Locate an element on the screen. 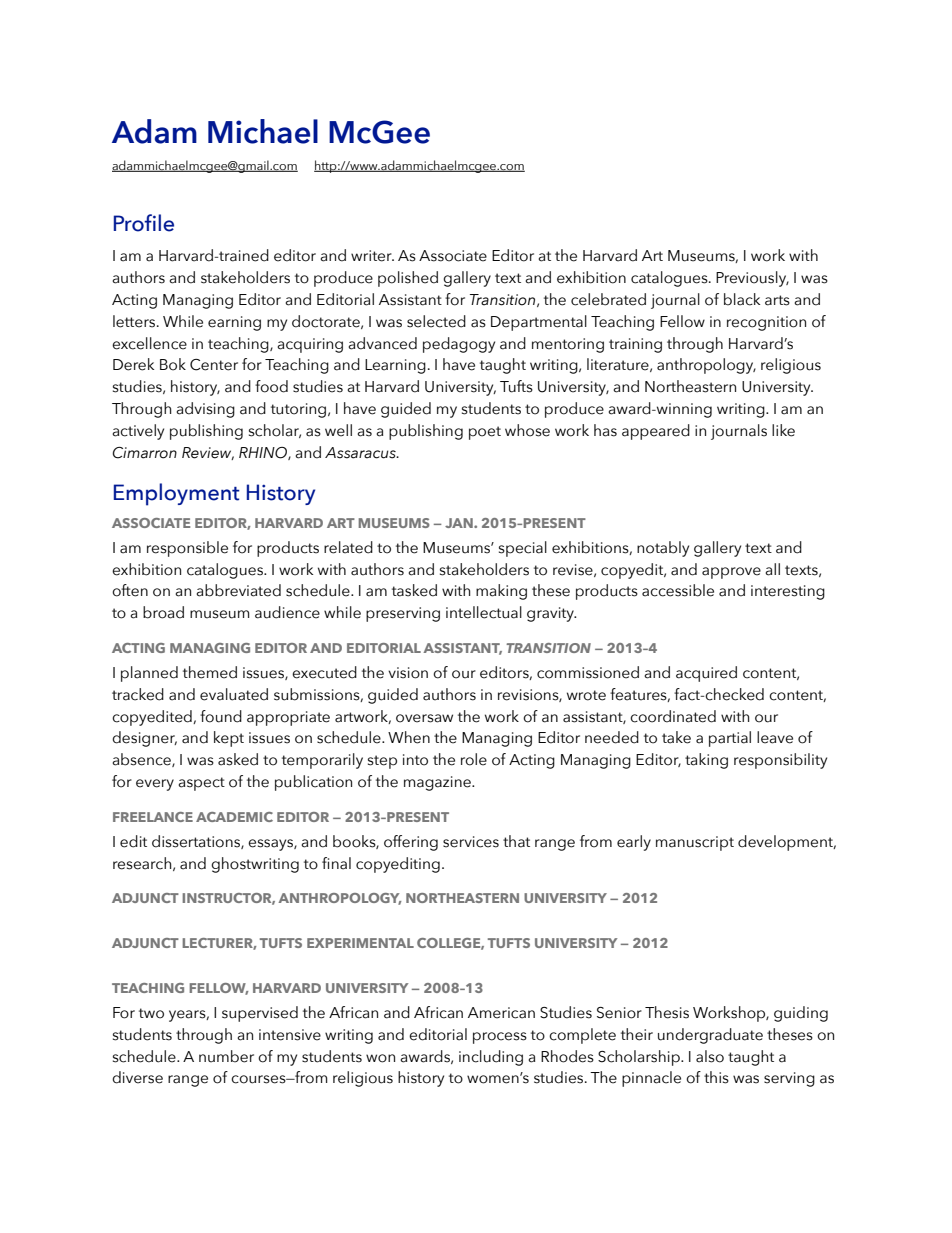 The width and height of the screenshot is (952, 1233). intellectual is located at coordinates (484, 612).
